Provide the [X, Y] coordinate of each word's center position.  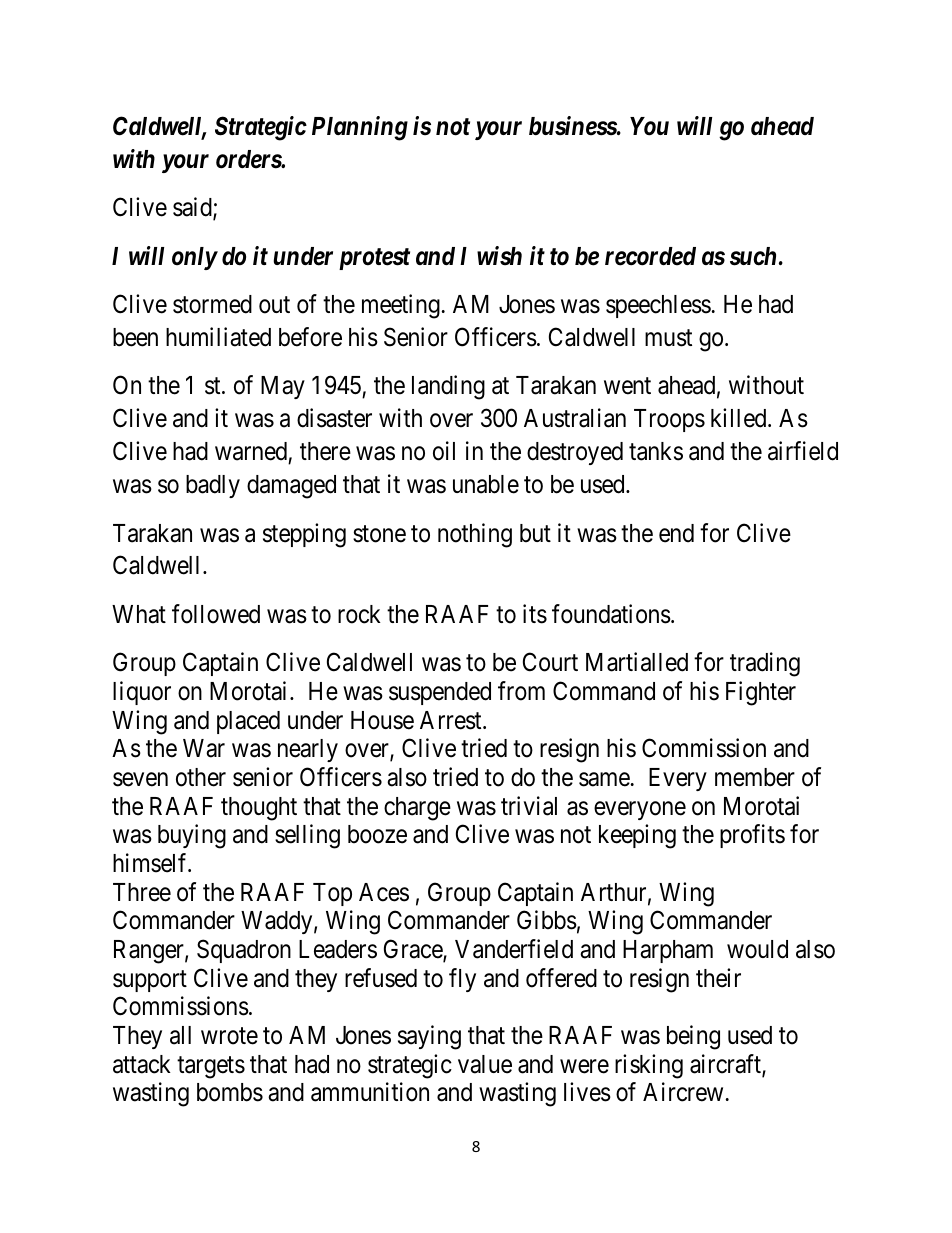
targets [211, 1067]
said [193, 208]
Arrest [452, 720]
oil [444, 451]
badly [213, 486]
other [201, 777]
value [485, 1064]
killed [740, 418]
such [753, 256]
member [755, 777]
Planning [360, 128]
